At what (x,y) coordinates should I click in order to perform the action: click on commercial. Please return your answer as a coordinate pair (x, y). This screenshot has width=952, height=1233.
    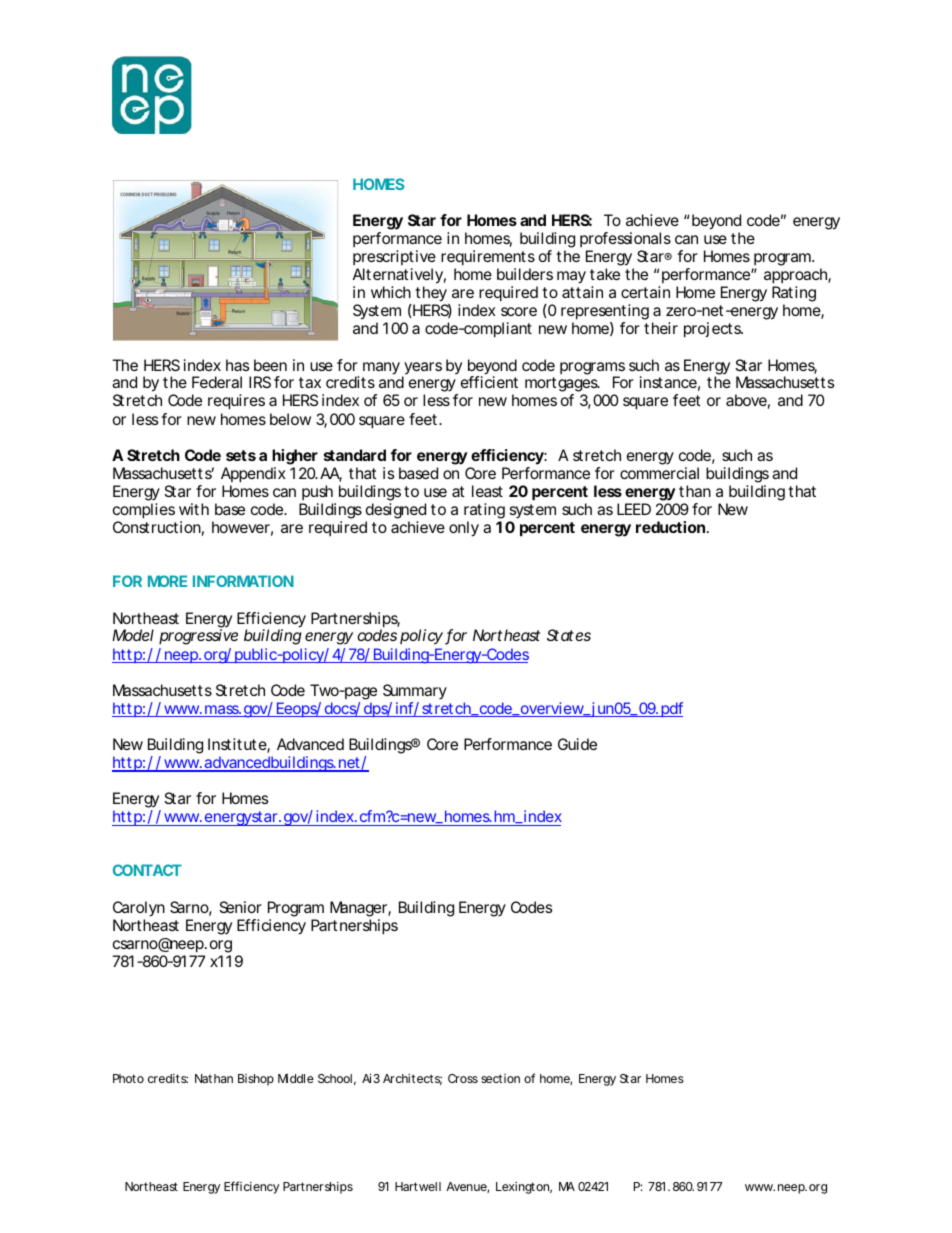
    Looking at the image, I should click on (659, 473).
